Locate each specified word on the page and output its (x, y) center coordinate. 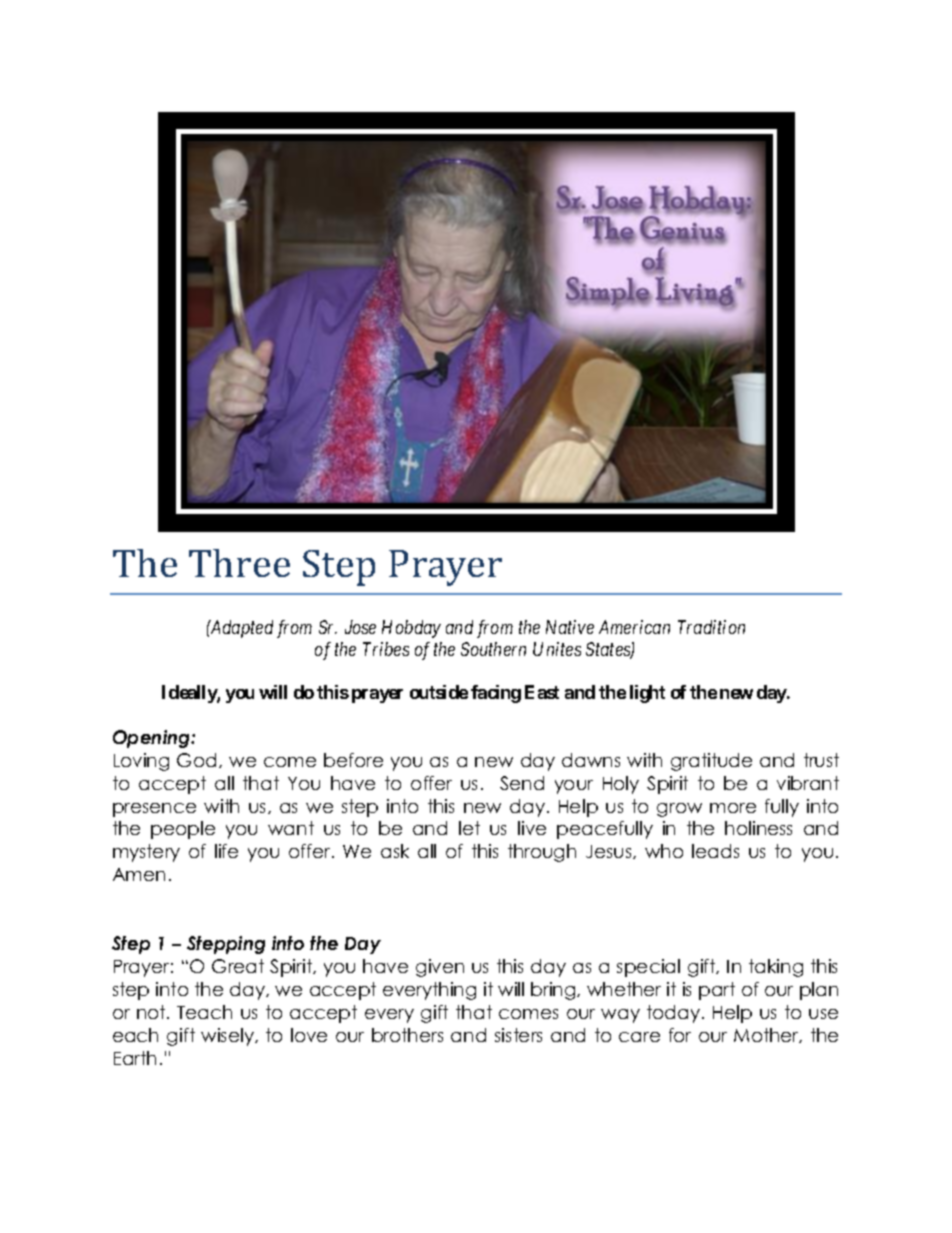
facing (496, 694)
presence (154, 810)
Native (570, 627)
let (469, 828)
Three (239, 563)
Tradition (711, 627)
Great (238, 966)
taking (776, 968)
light (647, 694)
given (440, 968)
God (196, 760)
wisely (229, 1037)
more (733, 808)
